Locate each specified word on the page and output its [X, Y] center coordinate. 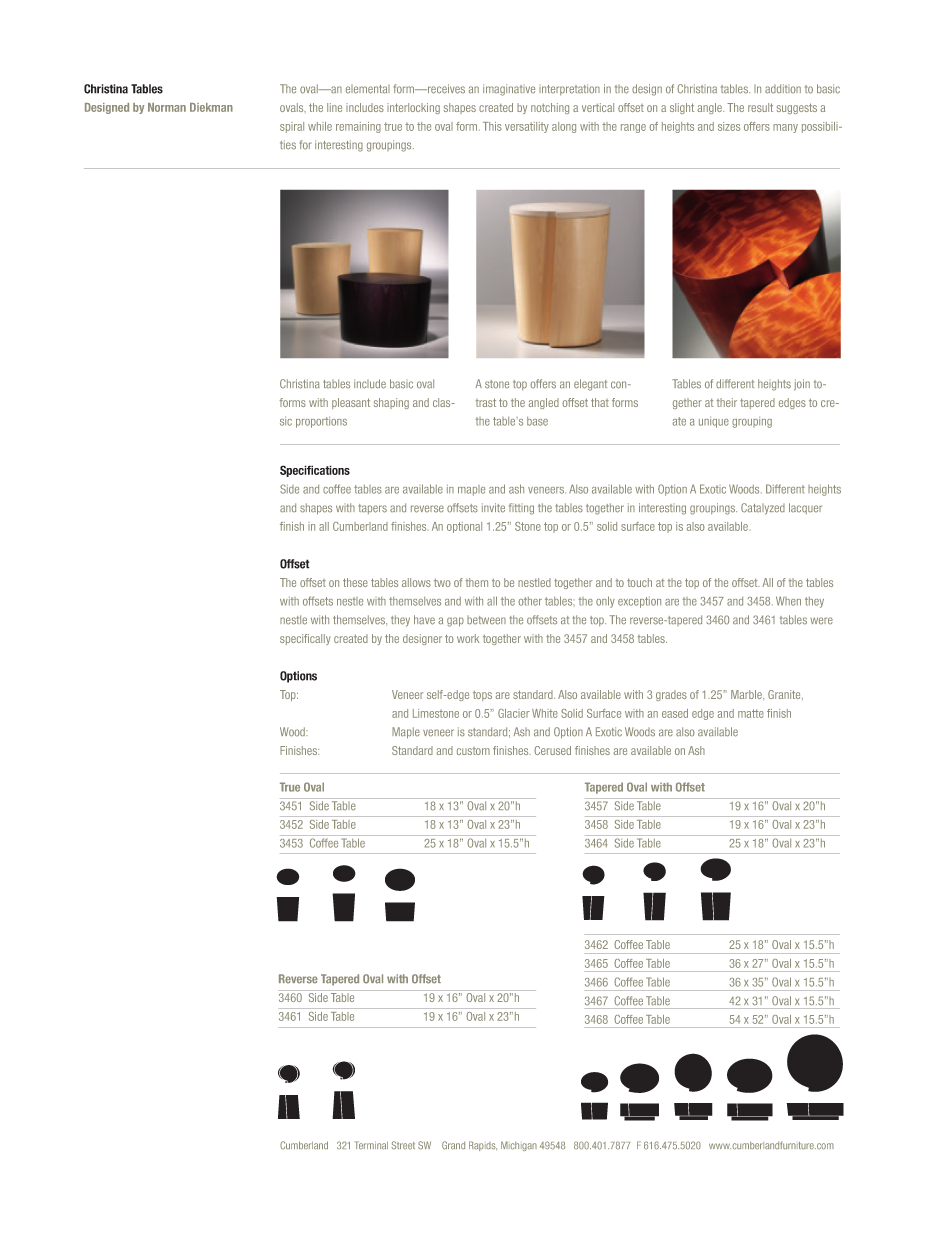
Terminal [371, 1145]
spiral [292, 127]
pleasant [351, 403]
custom [473, 751]
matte [751, 713]
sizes [729, 126]
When [788, 601]
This [492, 126]
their [727, 402]
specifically [305, 639]
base [537, 421]
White [545, 713]
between [486, 620]
